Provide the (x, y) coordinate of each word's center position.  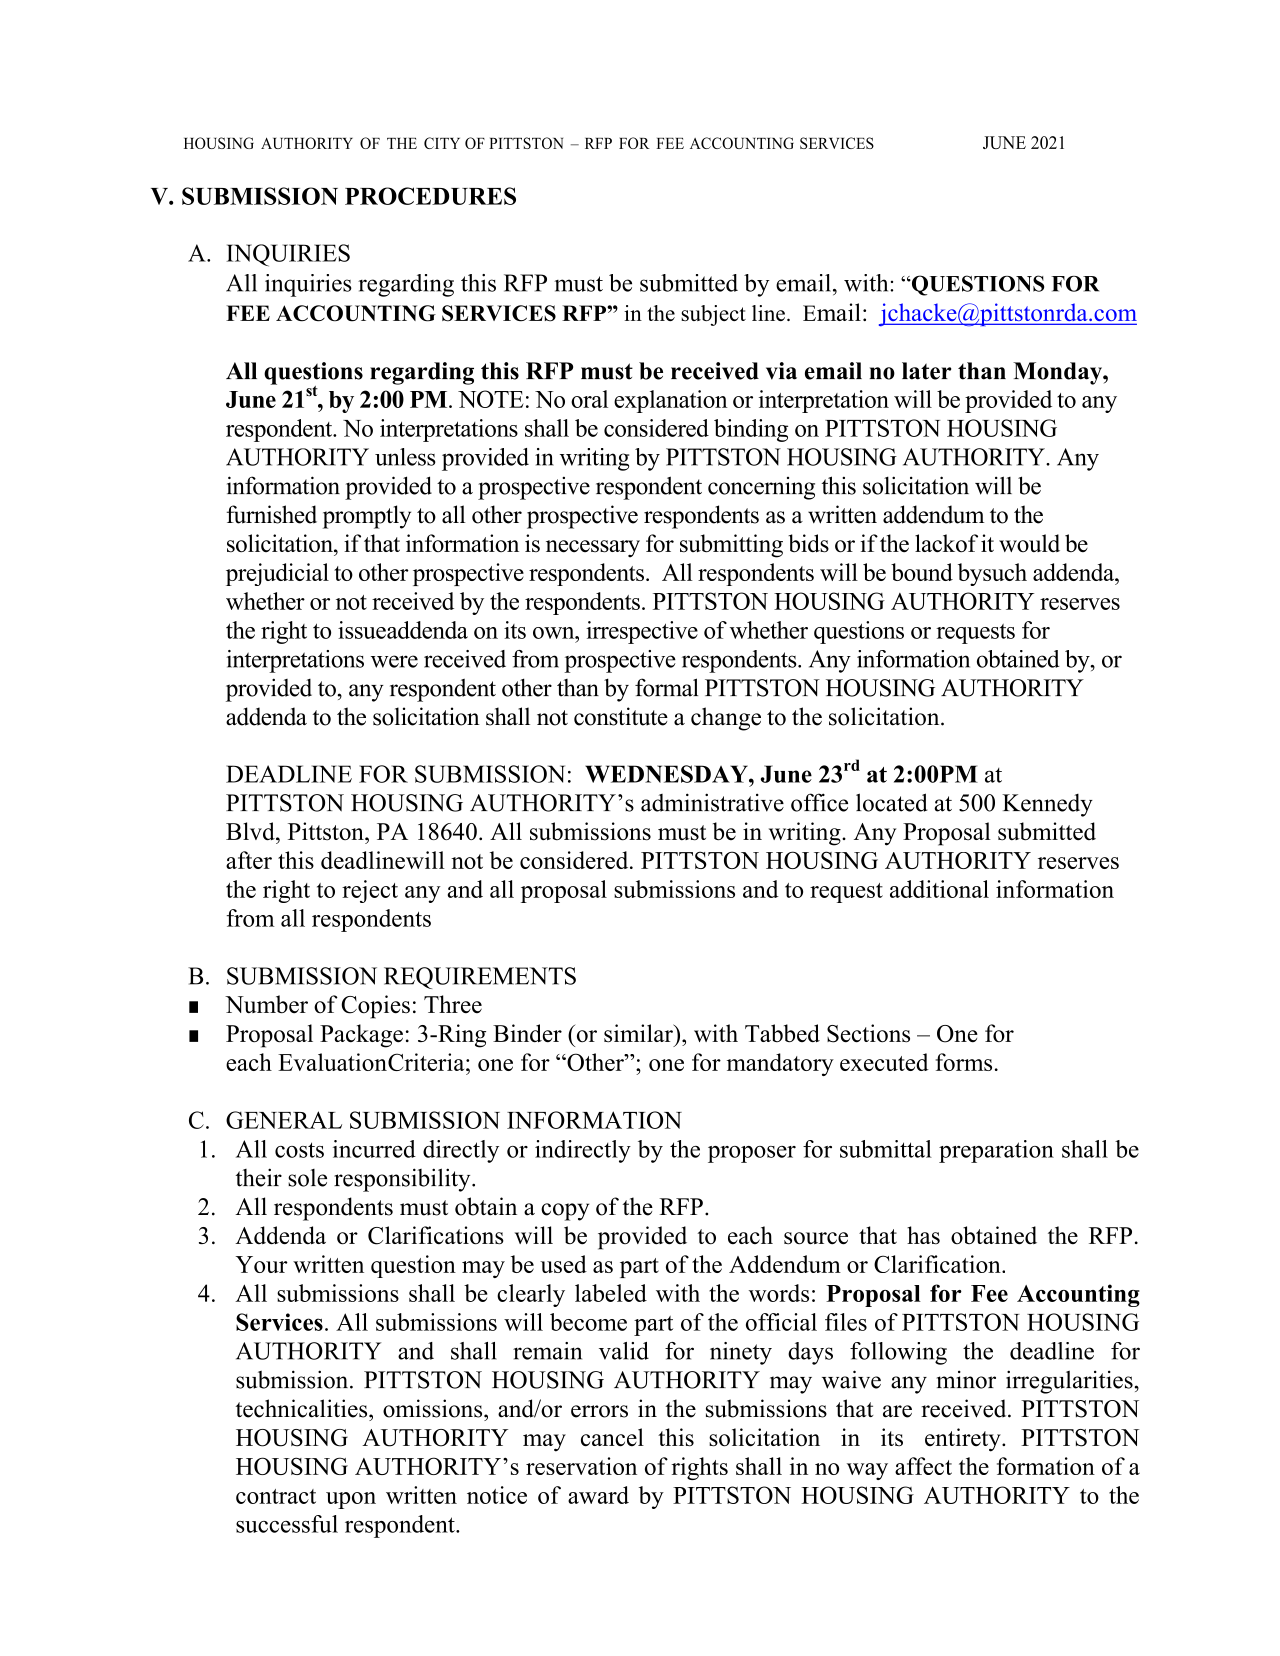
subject (713, 315)
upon (351, 1500)
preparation (996, 1151)
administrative (712, 802)
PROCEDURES (430, 196)
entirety (964, 1440)
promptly (367, 517)
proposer (752, 1154)
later (926, 371)
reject (370, 891)
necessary (593, 549)
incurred (374, 1149)
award (598, 1495)
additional (939, 889)
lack (935, 543)
